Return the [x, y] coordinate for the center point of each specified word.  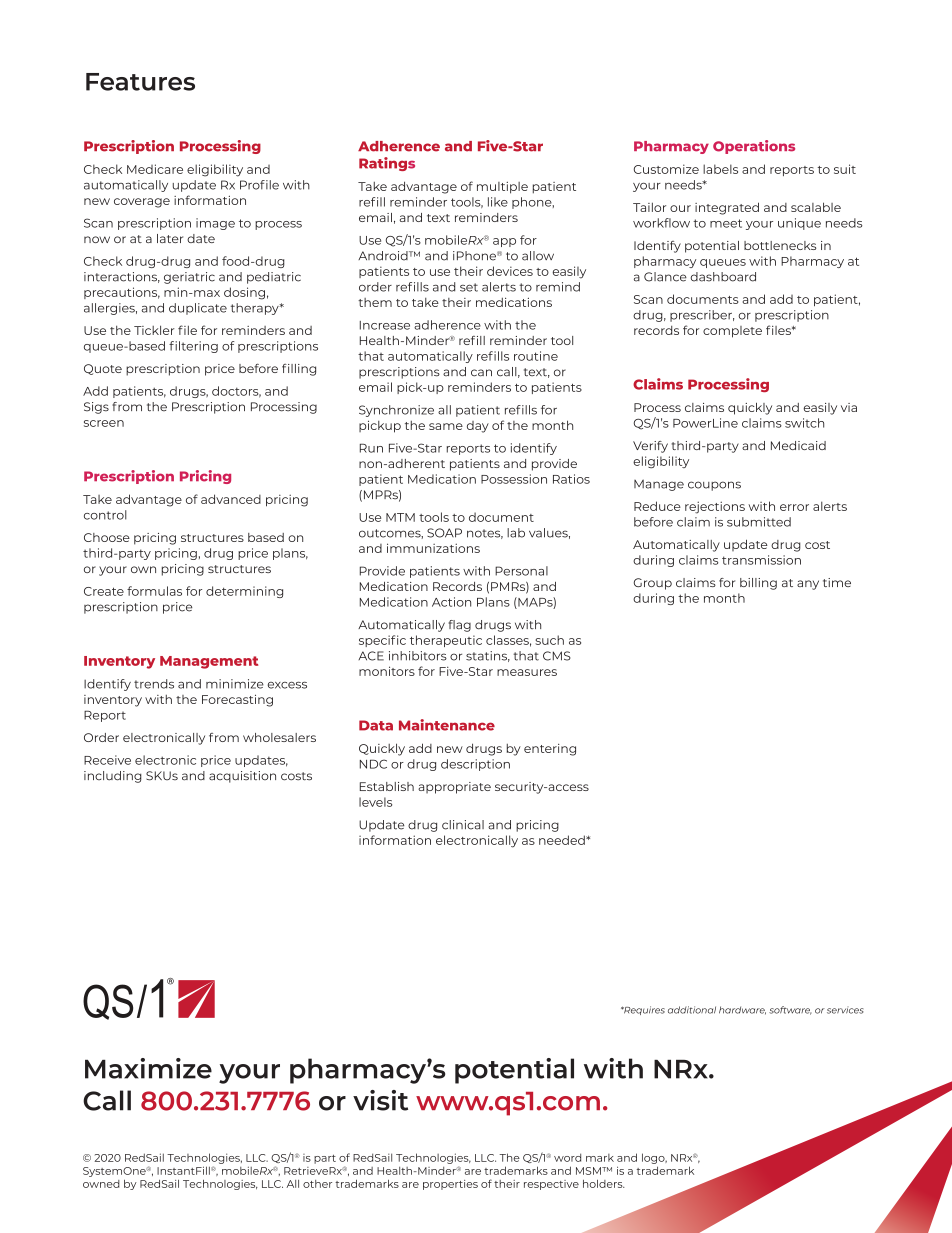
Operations [754, 147]
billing [758, 584]
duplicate [198, 309]
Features [140, 82]
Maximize [148, 1068]
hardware [742, 1010]
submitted [759, 522]
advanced [231, 499]
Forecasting [237, 700]
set [469, 287]
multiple [502, 188]
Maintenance [447, 725]
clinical [463, 825]
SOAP [444, 533]
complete [732, 332]
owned [101, 1184]
